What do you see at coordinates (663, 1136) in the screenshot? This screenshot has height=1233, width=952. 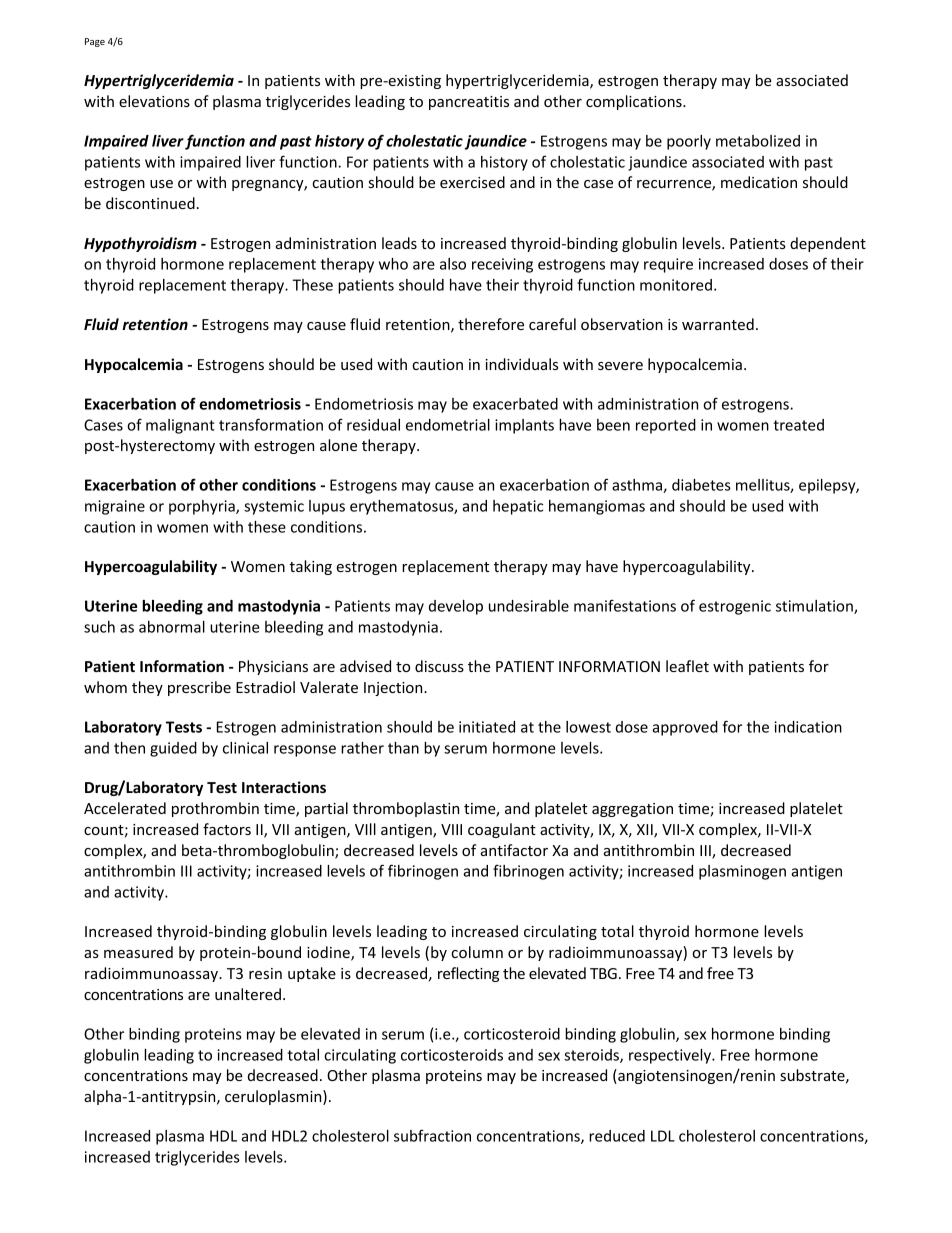 I see `LDL` at bounding box center [663, 1136].
